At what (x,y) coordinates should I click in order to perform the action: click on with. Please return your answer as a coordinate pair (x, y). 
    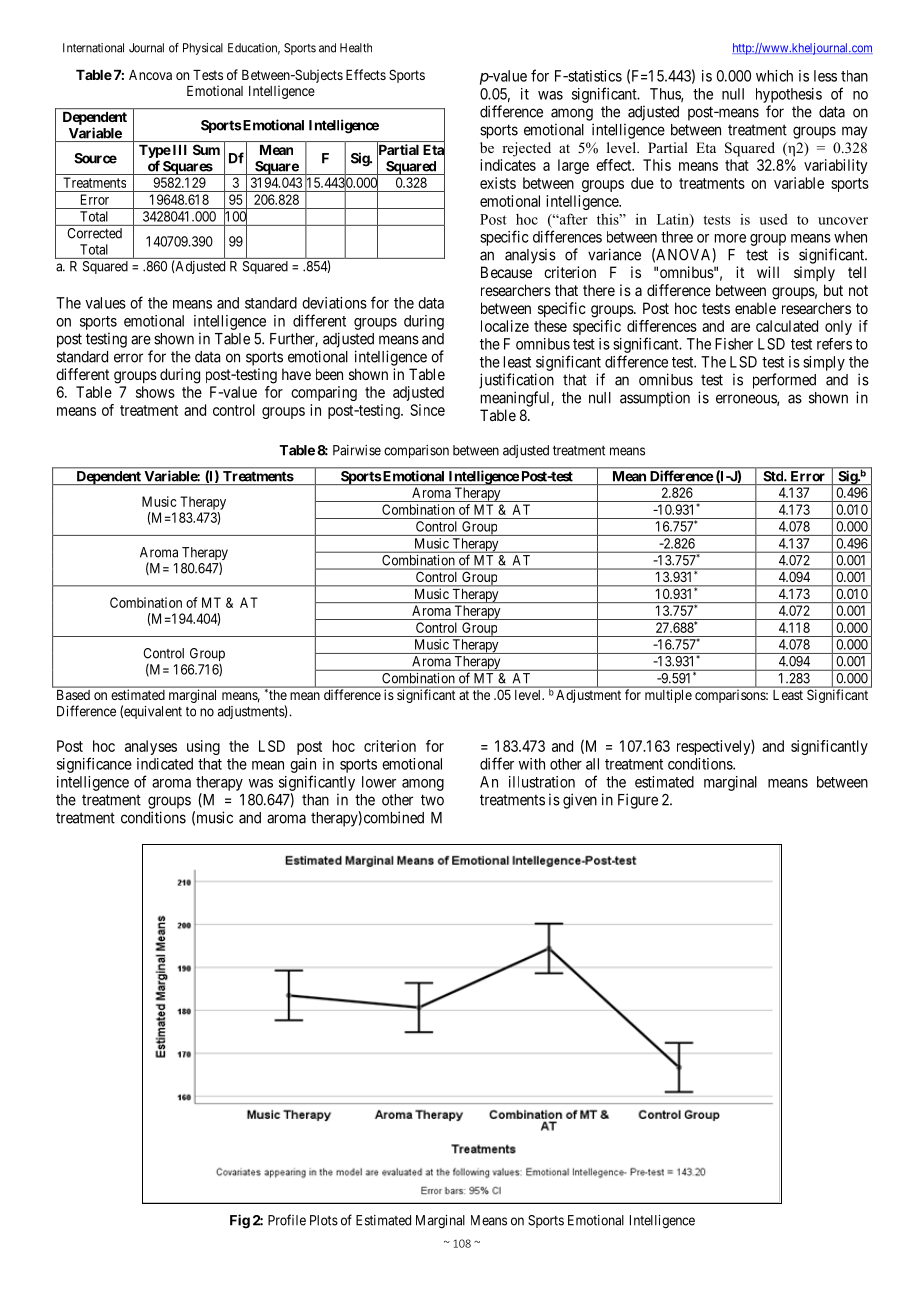
    Looking at the image, I should click on (532, 764).
